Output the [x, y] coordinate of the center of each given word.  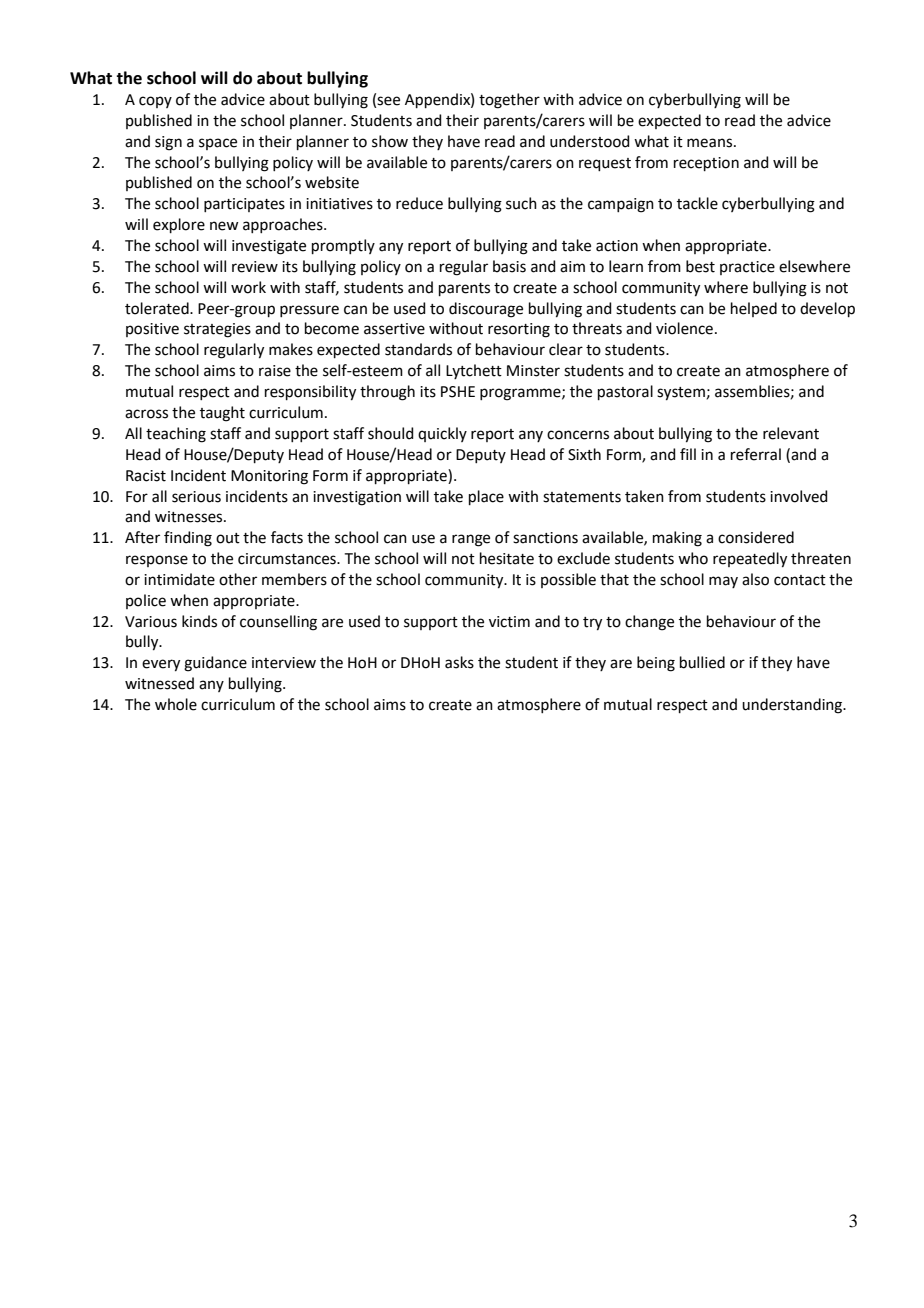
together [509, 101]
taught [222, 414]
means [709, 143]
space [218, 144]
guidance [215, 664]
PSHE [458, 392]
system [681, 394]
